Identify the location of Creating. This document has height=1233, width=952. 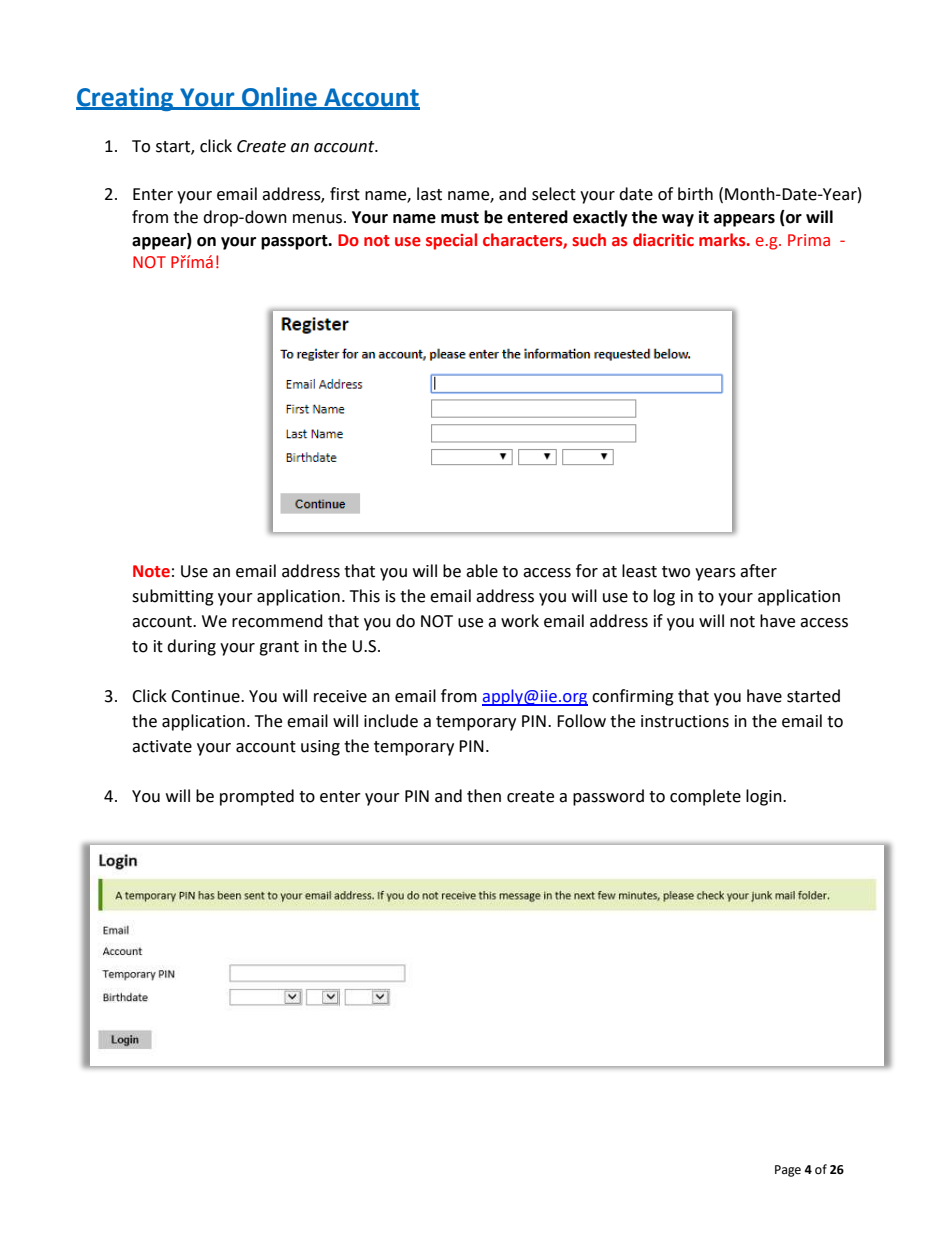
(126, 99).
